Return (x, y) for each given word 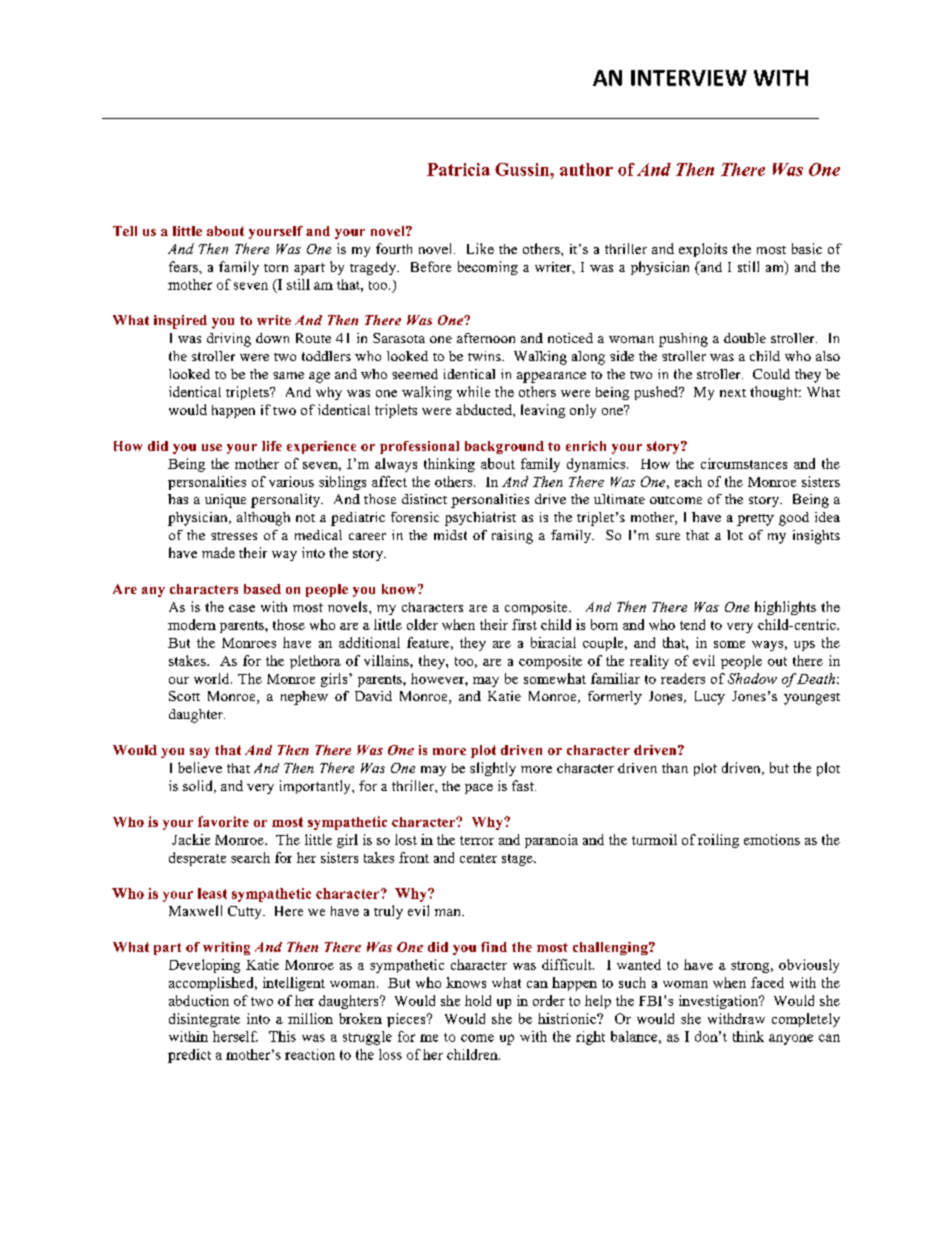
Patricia (458, 169)
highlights (785, 608)
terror (477, 840)
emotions (772, 839)
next (733, 393)
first (524, 624)
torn (276, 268)
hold (478, 1000)
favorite (223, 821)
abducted (485, 409)
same (288, 375)
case (242, 608)
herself (235, 1036)
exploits (703, 250)
